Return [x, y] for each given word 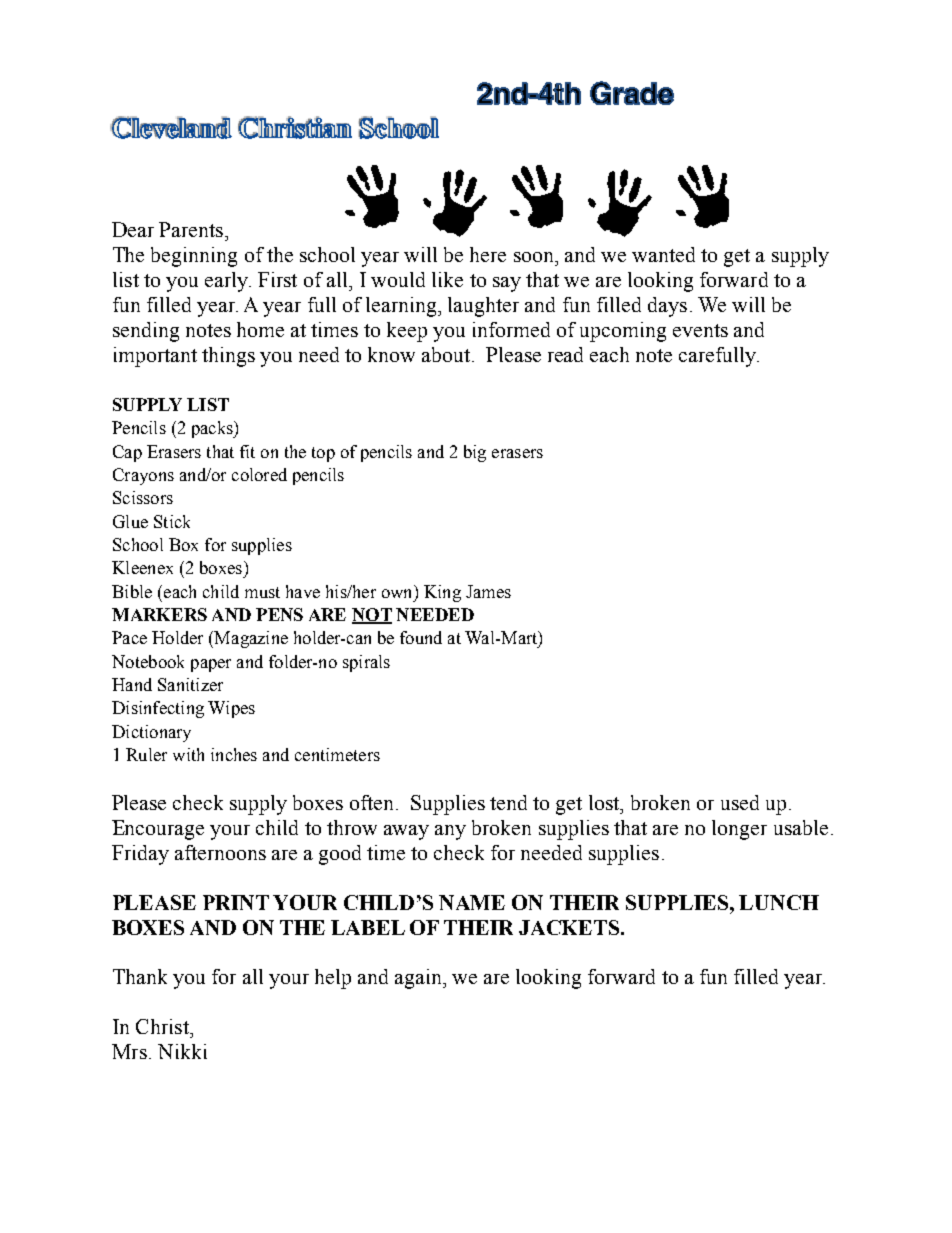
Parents [192, 229]
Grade [632, 93]
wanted [663, 254]
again [419, 979]
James [488, 591]
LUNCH [779, 902]
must [262, 592]
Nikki [182, 1051]
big [475, 453]
